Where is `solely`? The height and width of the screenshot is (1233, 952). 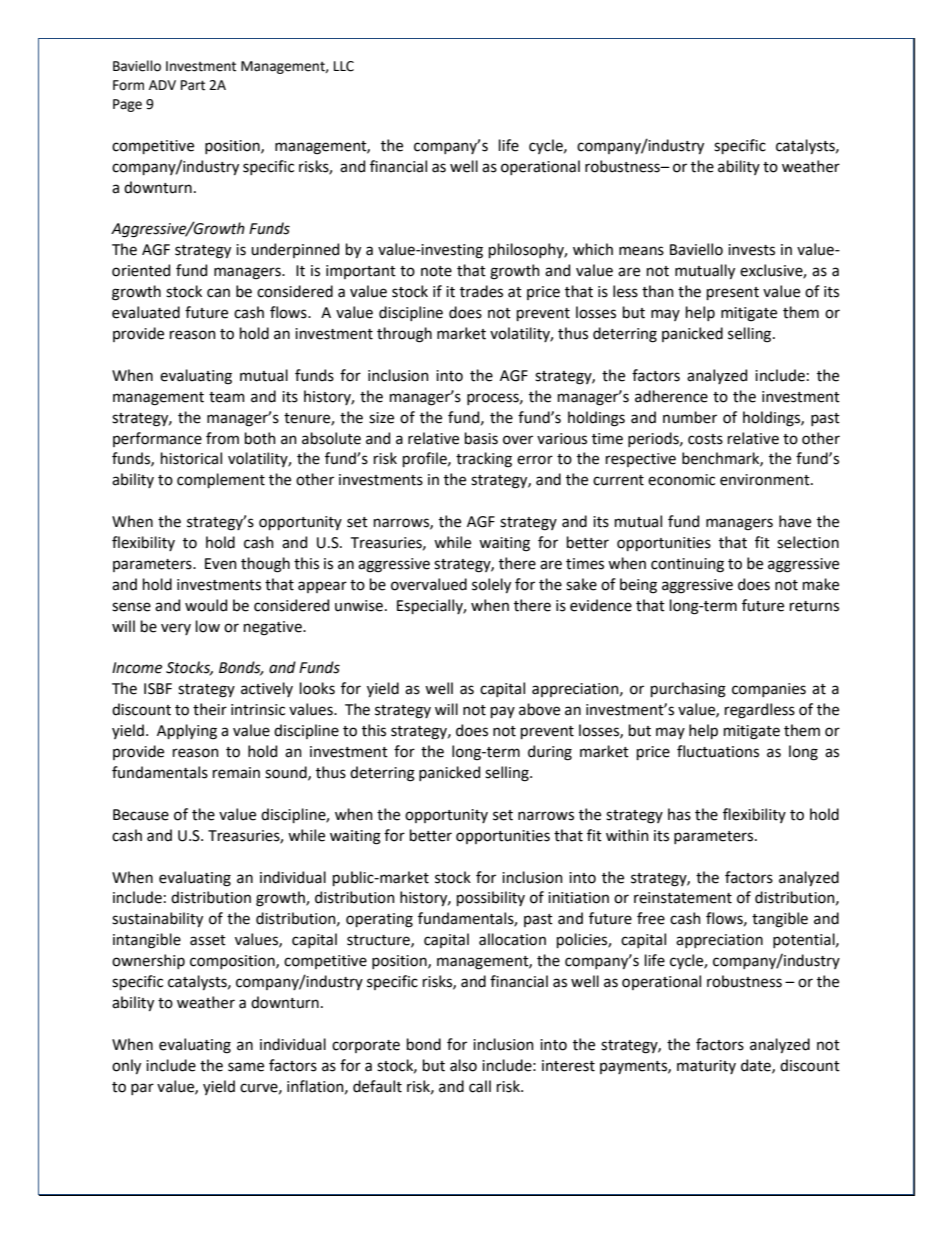
solely is located at coordinates (491, 585).
